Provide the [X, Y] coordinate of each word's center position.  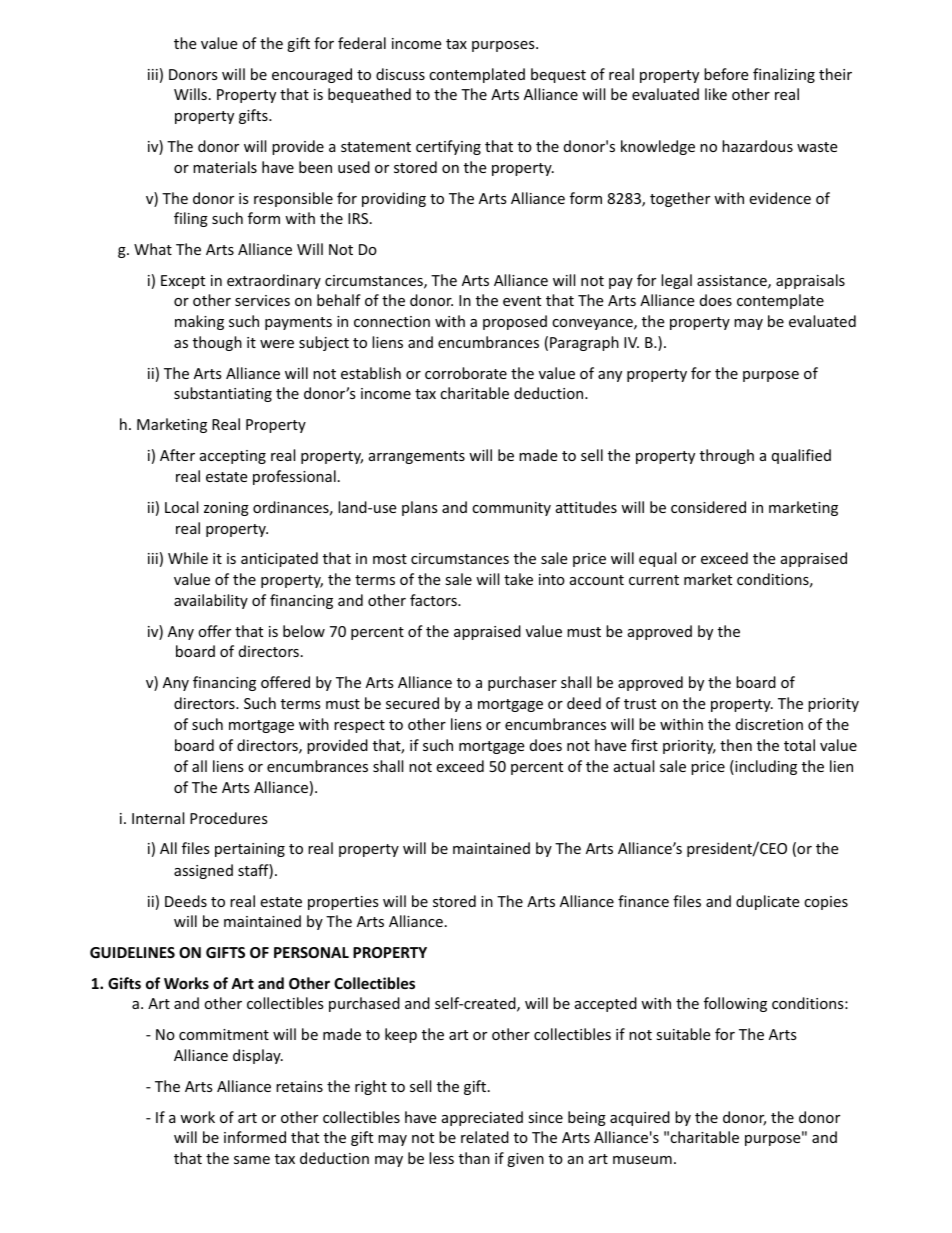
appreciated [482, 1118]
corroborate [466, 373]
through [727, 456]
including [765, 767]
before [726, 74]
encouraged [312, 75]
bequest [558, 75]
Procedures [229, 818]
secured [412, 703]
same [252, 1160]
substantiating [223, 394]
